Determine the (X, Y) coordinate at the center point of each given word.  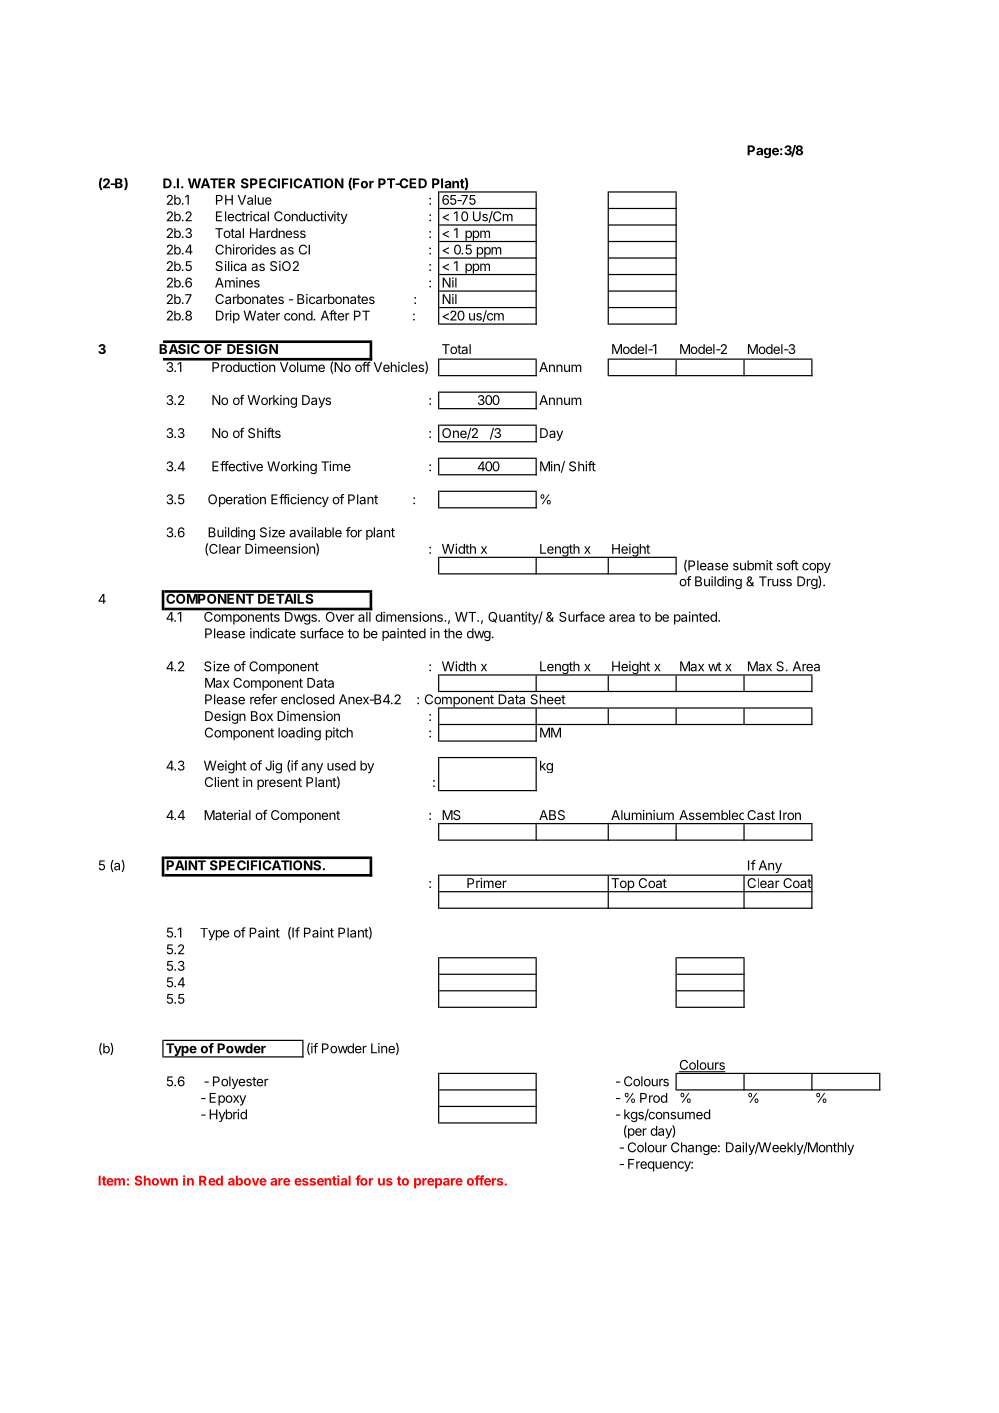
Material (227, 815)
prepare (438, 1183)
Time (336, 466)
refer (263, 699)
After (335, 315)
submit (753, 565)
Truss (775, 581)
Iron (790, 815)
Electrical (242, 216)
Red (211, 1180)
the (453, 633)
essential (322, 1180)
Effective (237, 466)
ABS (552, 815)
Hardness (278, 233)
